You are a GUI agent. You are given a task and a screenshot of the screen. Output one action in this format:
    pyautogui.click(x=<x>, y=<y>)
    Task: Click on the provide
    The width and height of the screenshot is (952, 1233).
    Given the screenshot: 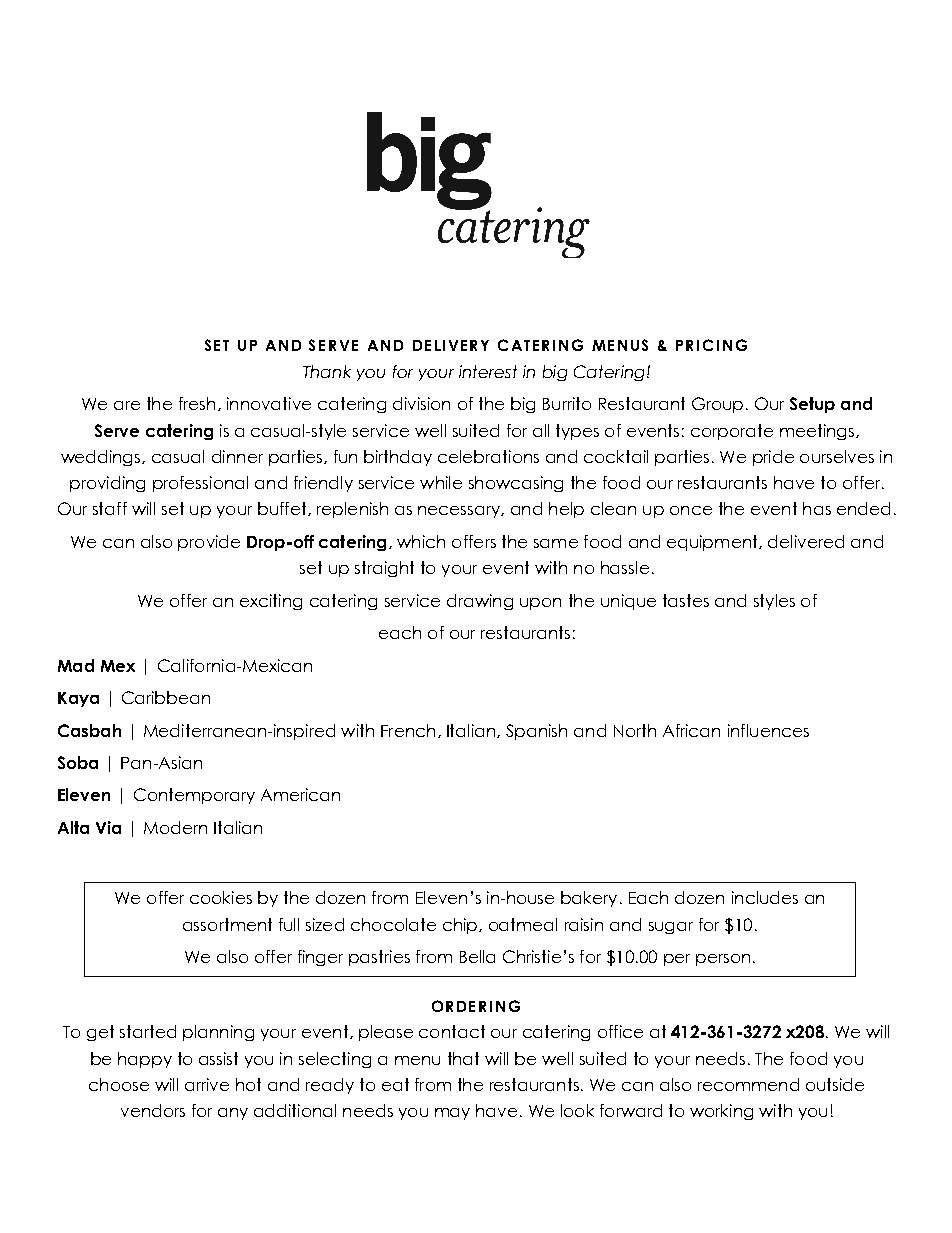 What is the action you would take?
    pyautogui.click(x=209, y=543)
